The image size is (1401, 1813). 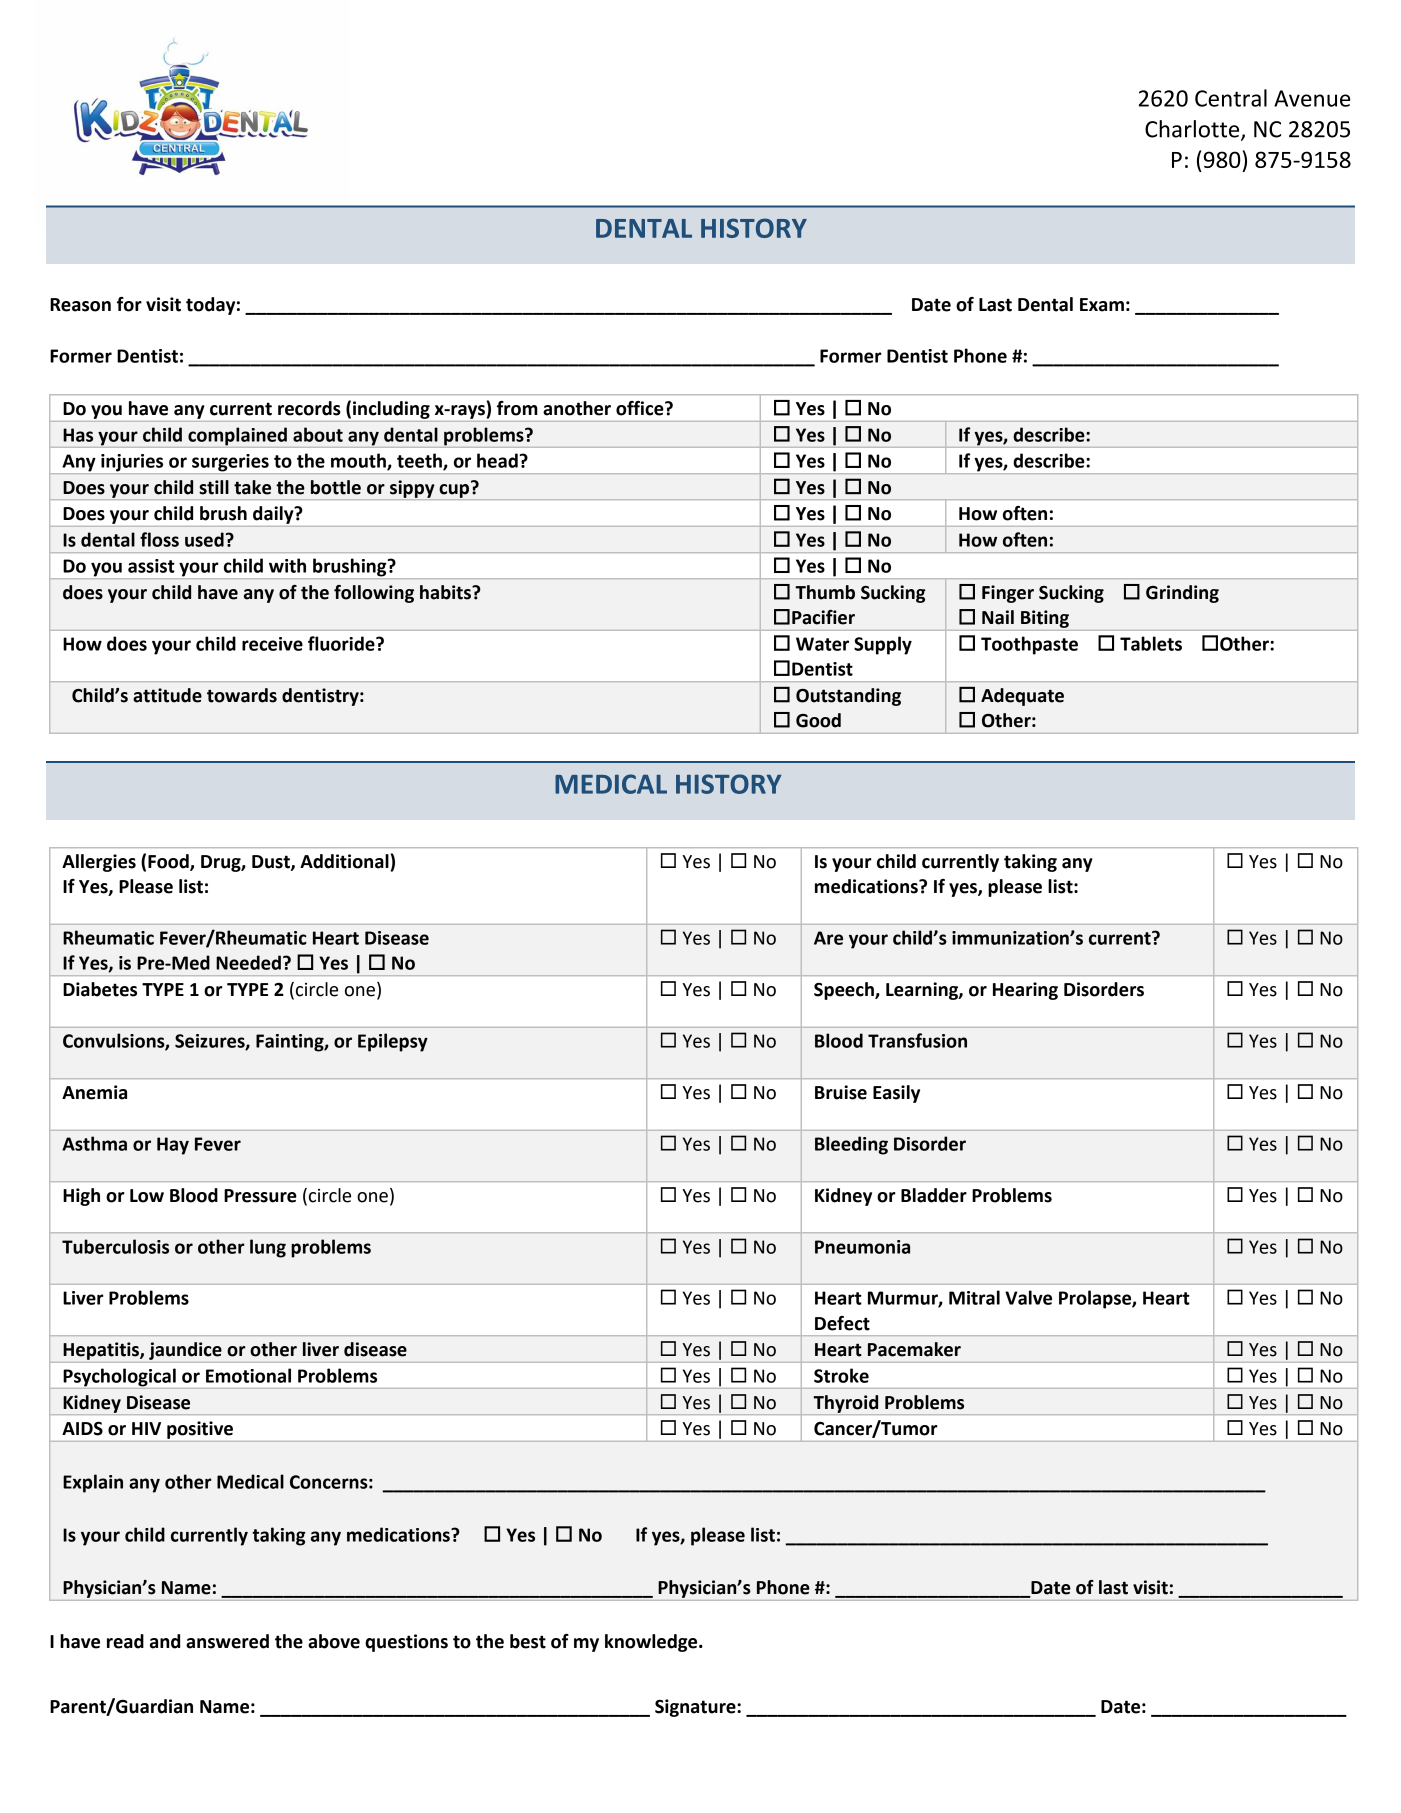 I want to click on receive, so click(x=272, y=644).
